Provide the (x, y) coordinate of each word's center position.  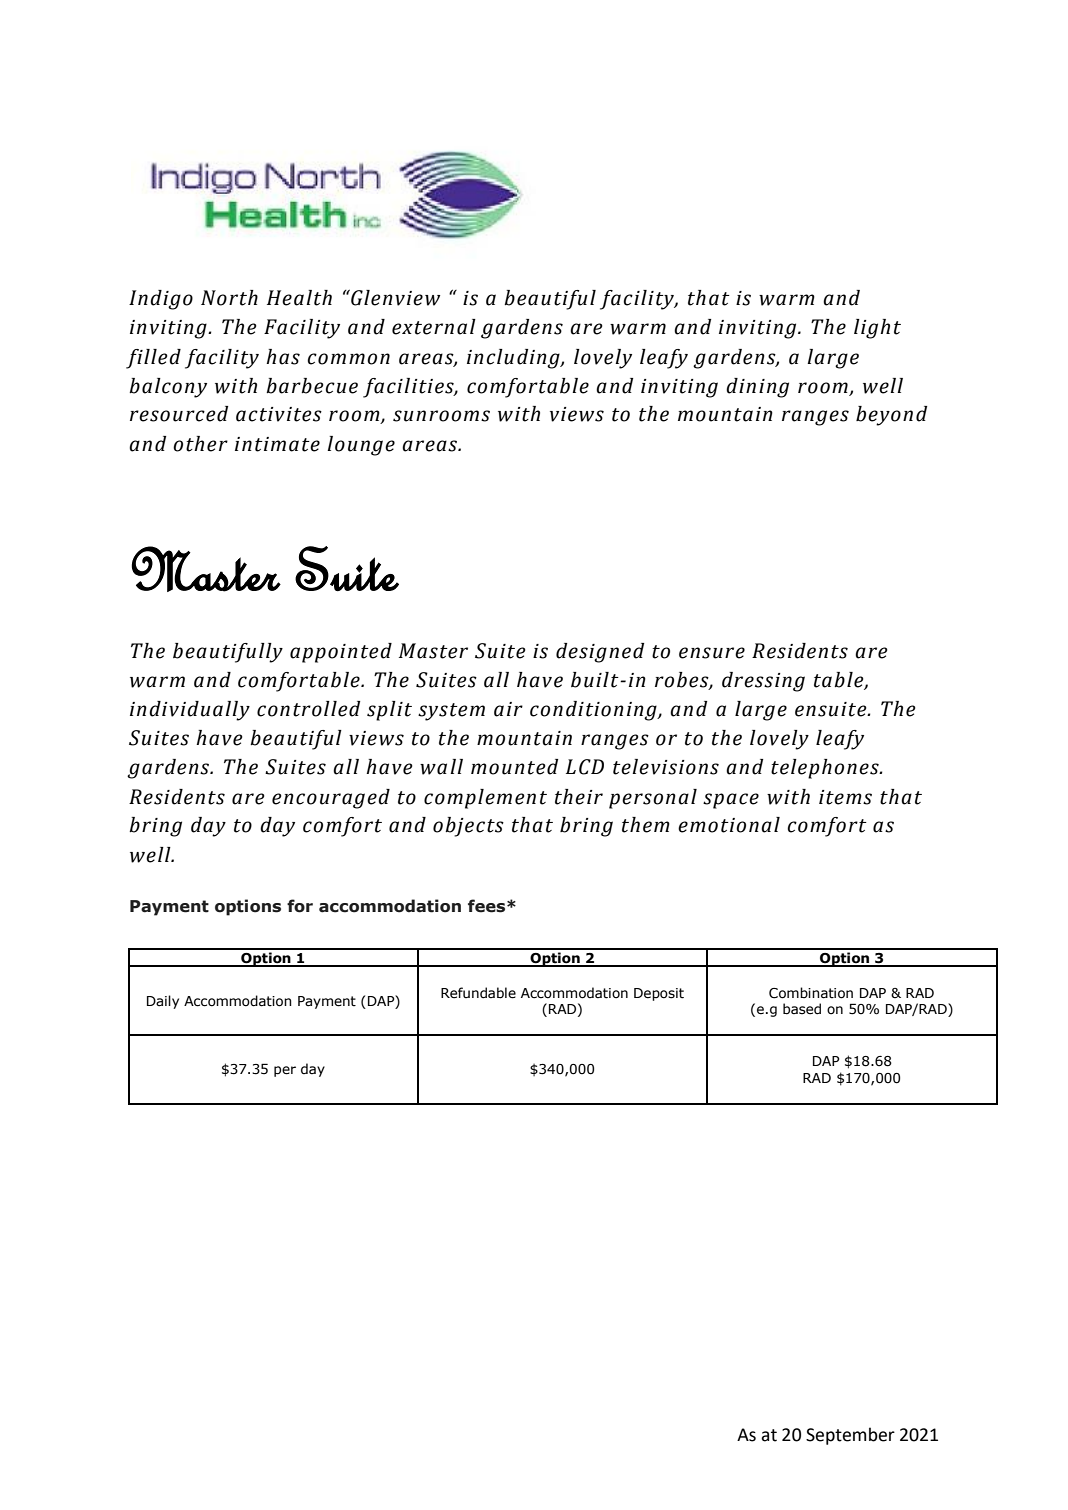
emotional (729, 825)
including (514, 359)
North (229, 298)
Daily (163, 1002)
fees (488, 906)
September (850, 1436)
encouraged (331, 799)
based (802, 1009)
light (877, 329)
